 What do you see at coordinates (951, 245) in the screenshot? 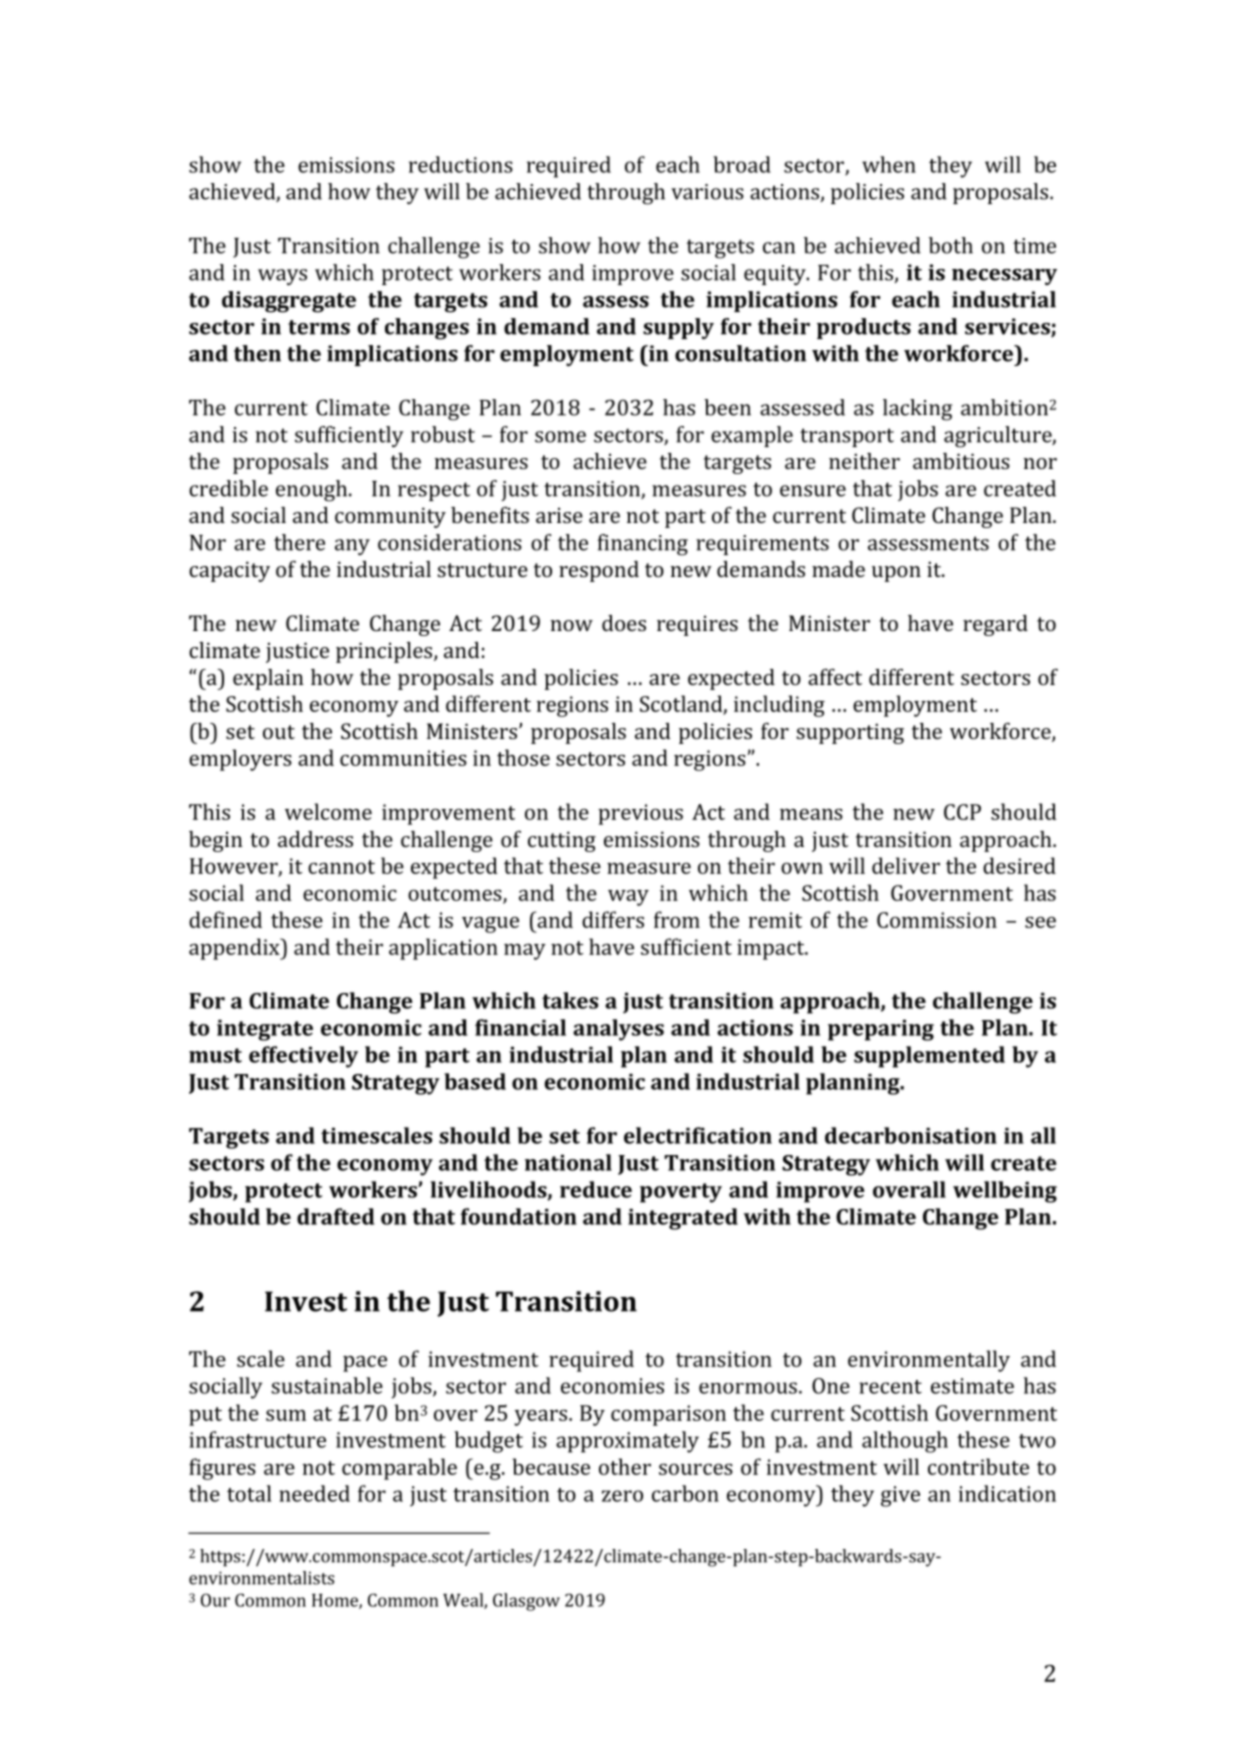
I see `both` at bounding box center [951, 245].
